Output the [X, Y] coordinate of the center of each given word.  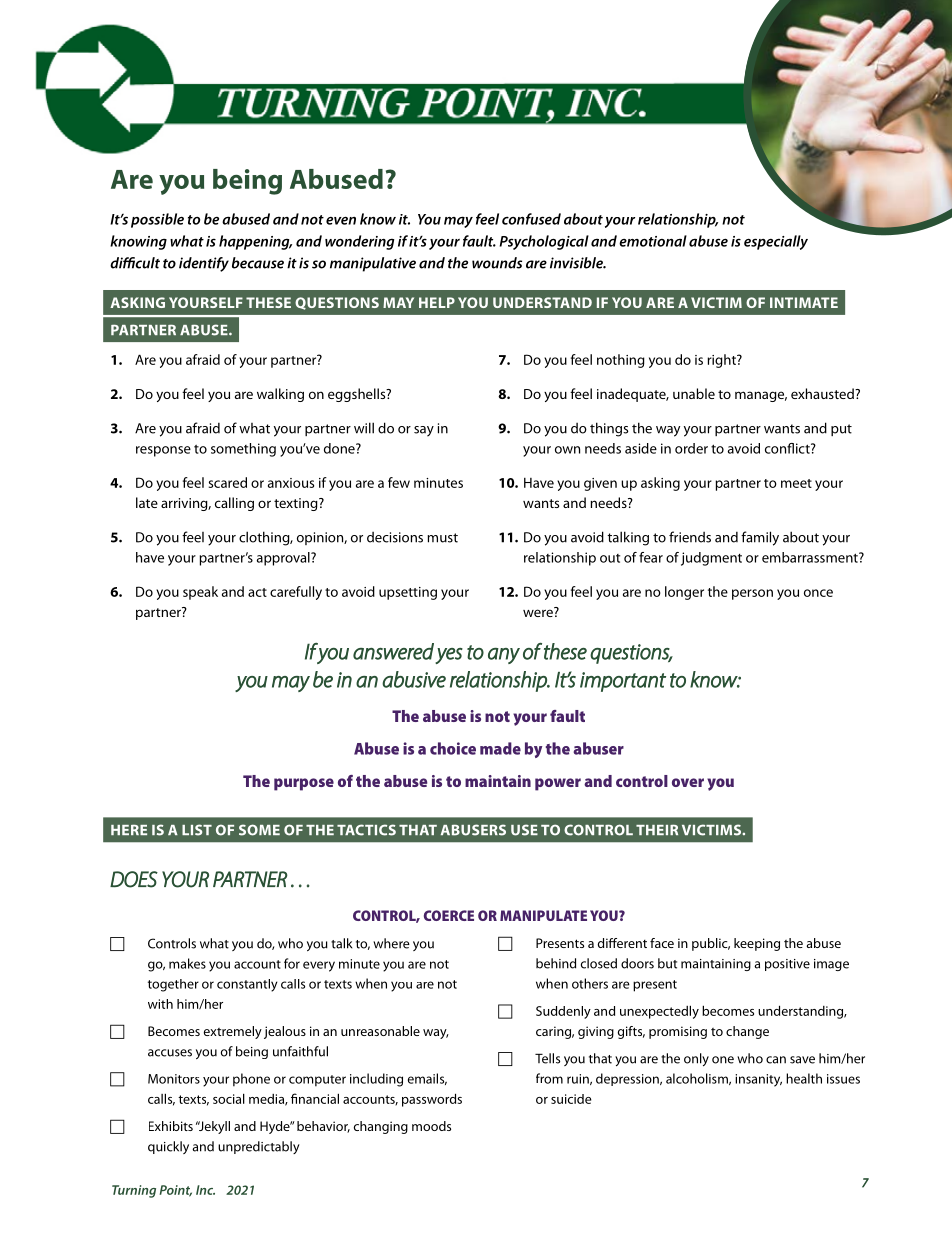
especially [776, 242]
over [688, 782]
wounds [497, 263]
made [500, 748]
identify [204, 264]
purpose [304, 784]
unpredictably [259, 1147]
